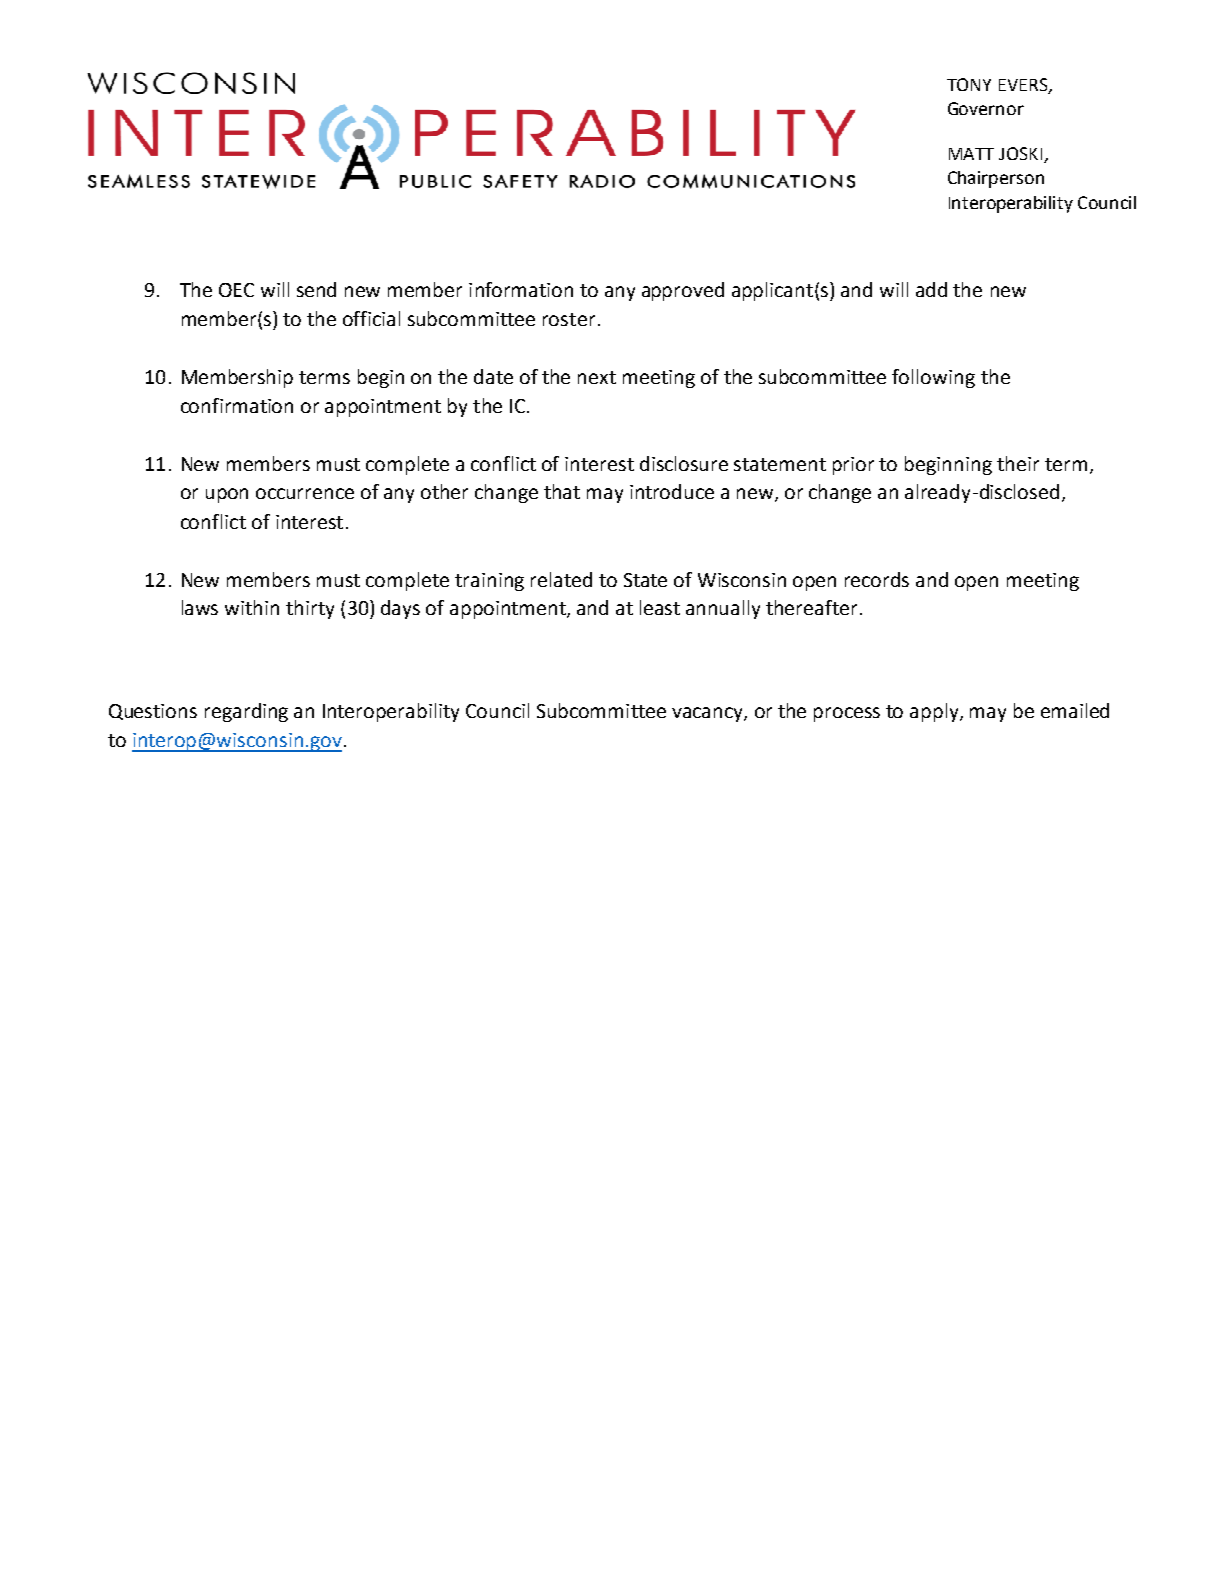 The height and width of the document is (1584, 1224). What do you see at coordinates (986, 108) in the document?
I see `Governor` at bounding box center [986, 108].
